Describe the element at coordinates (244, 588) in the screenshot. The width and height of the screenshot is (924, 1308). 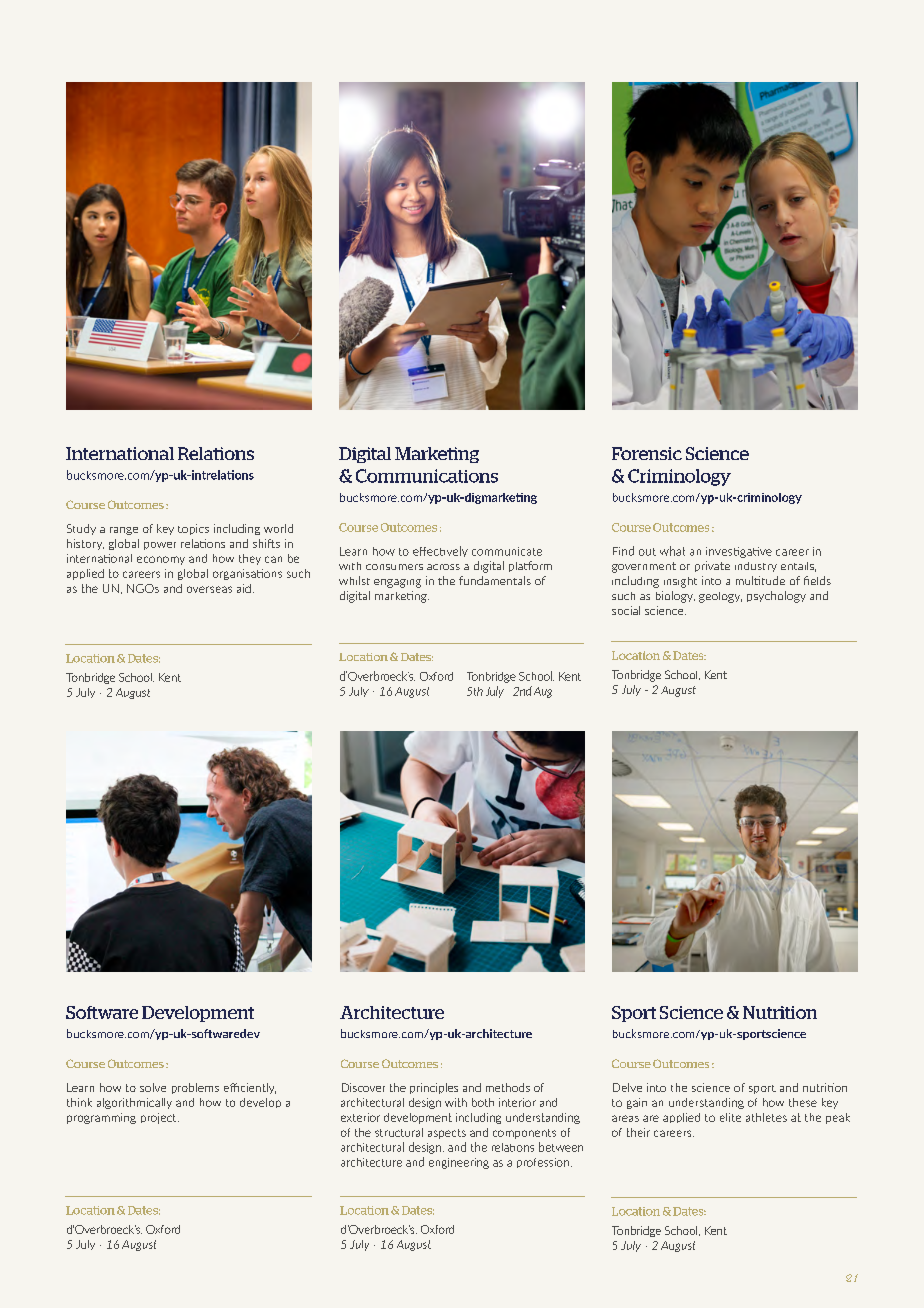
I see `aid` at that location.
